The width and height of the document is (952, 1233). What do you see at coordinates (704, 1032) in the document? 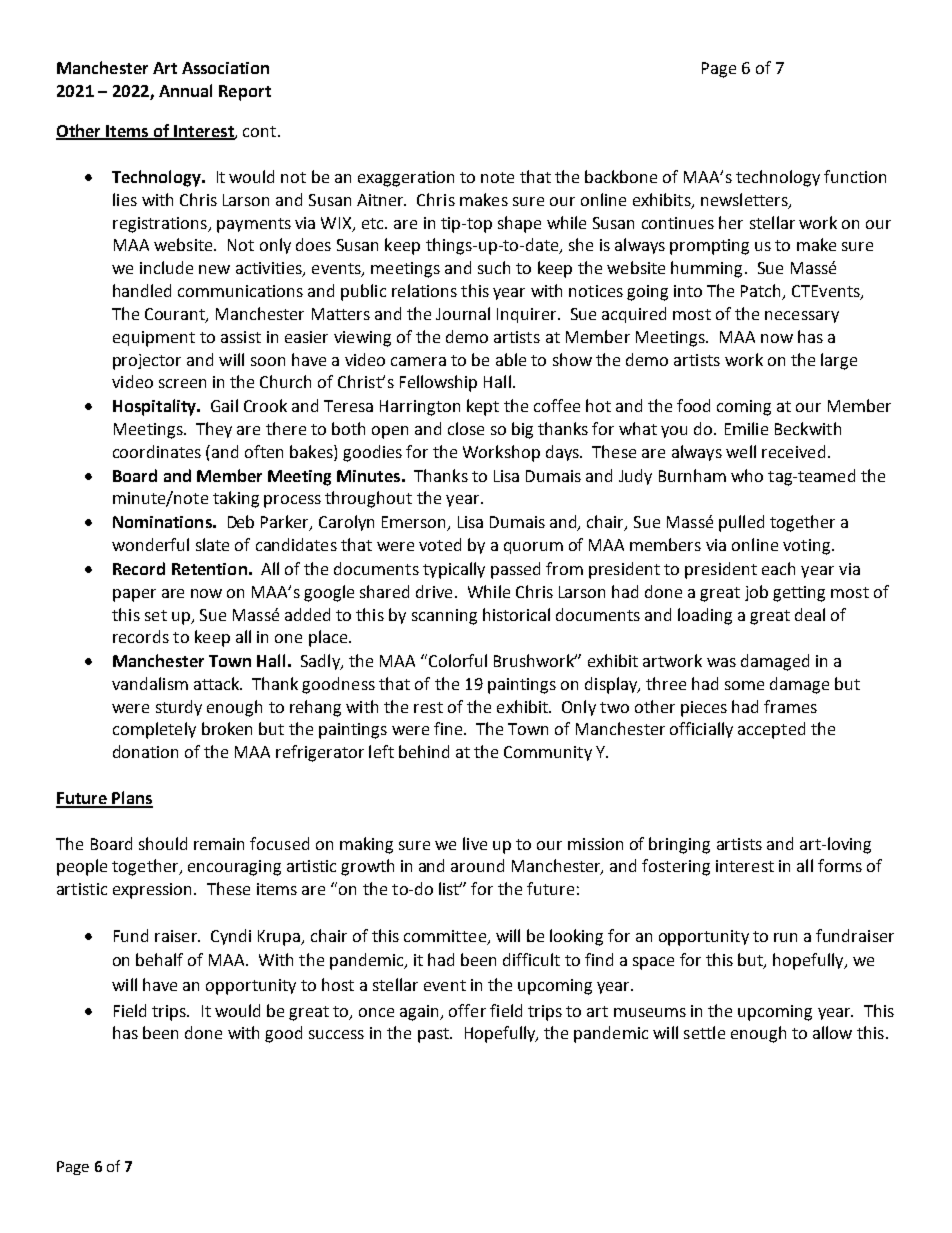
I see `settle` at bounding box center [704, 1032].
